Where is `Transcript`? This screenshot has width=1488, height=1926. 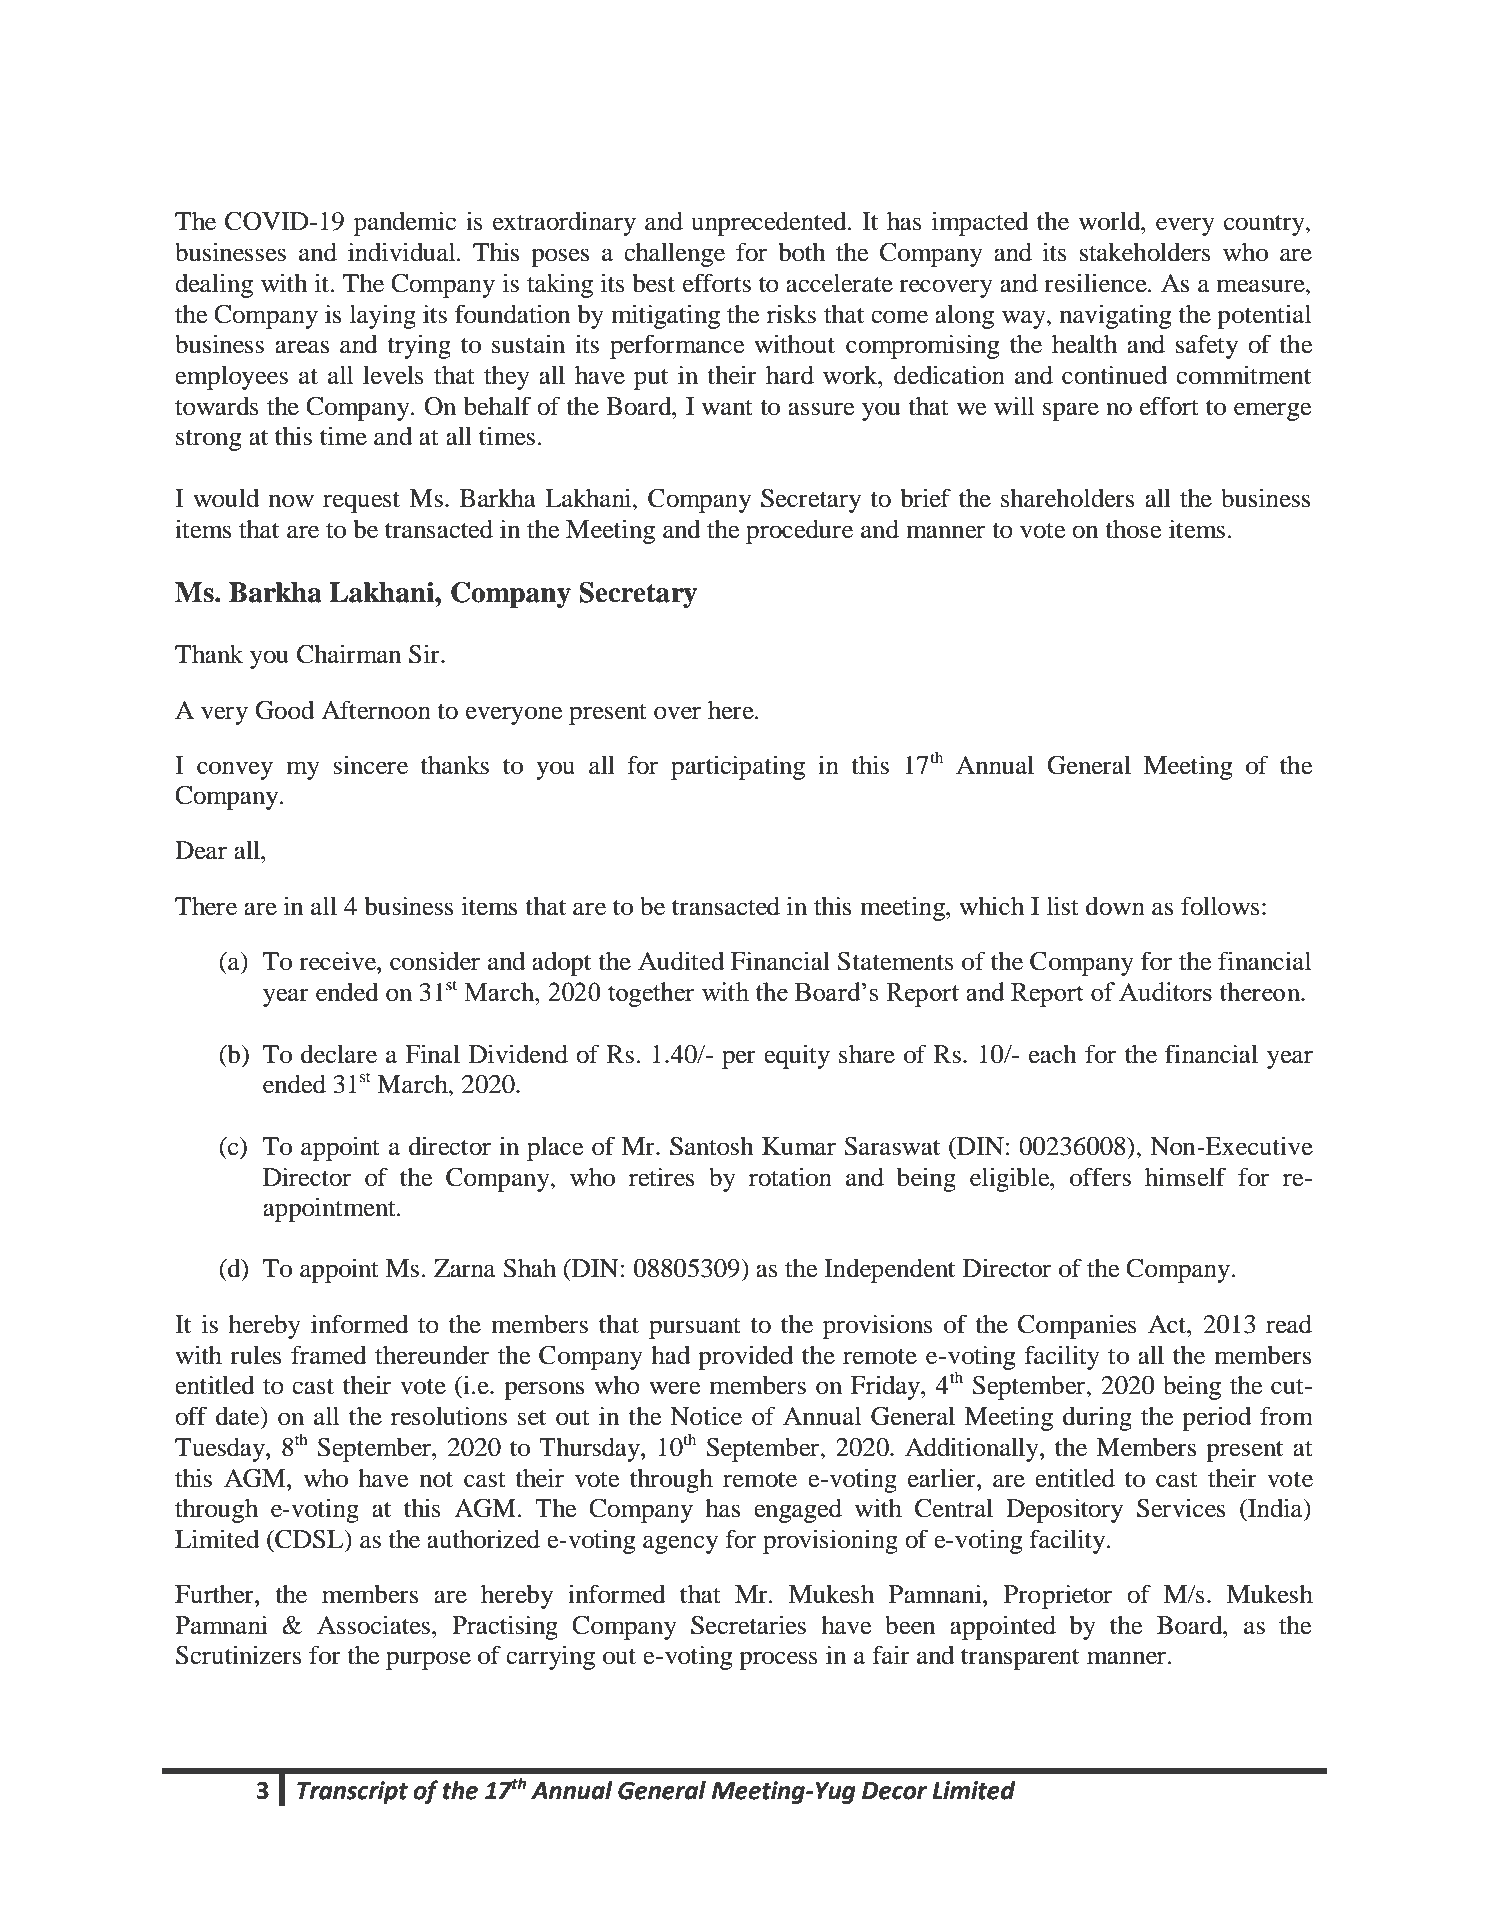 Transcript is located at coordinates (352, 1792).
